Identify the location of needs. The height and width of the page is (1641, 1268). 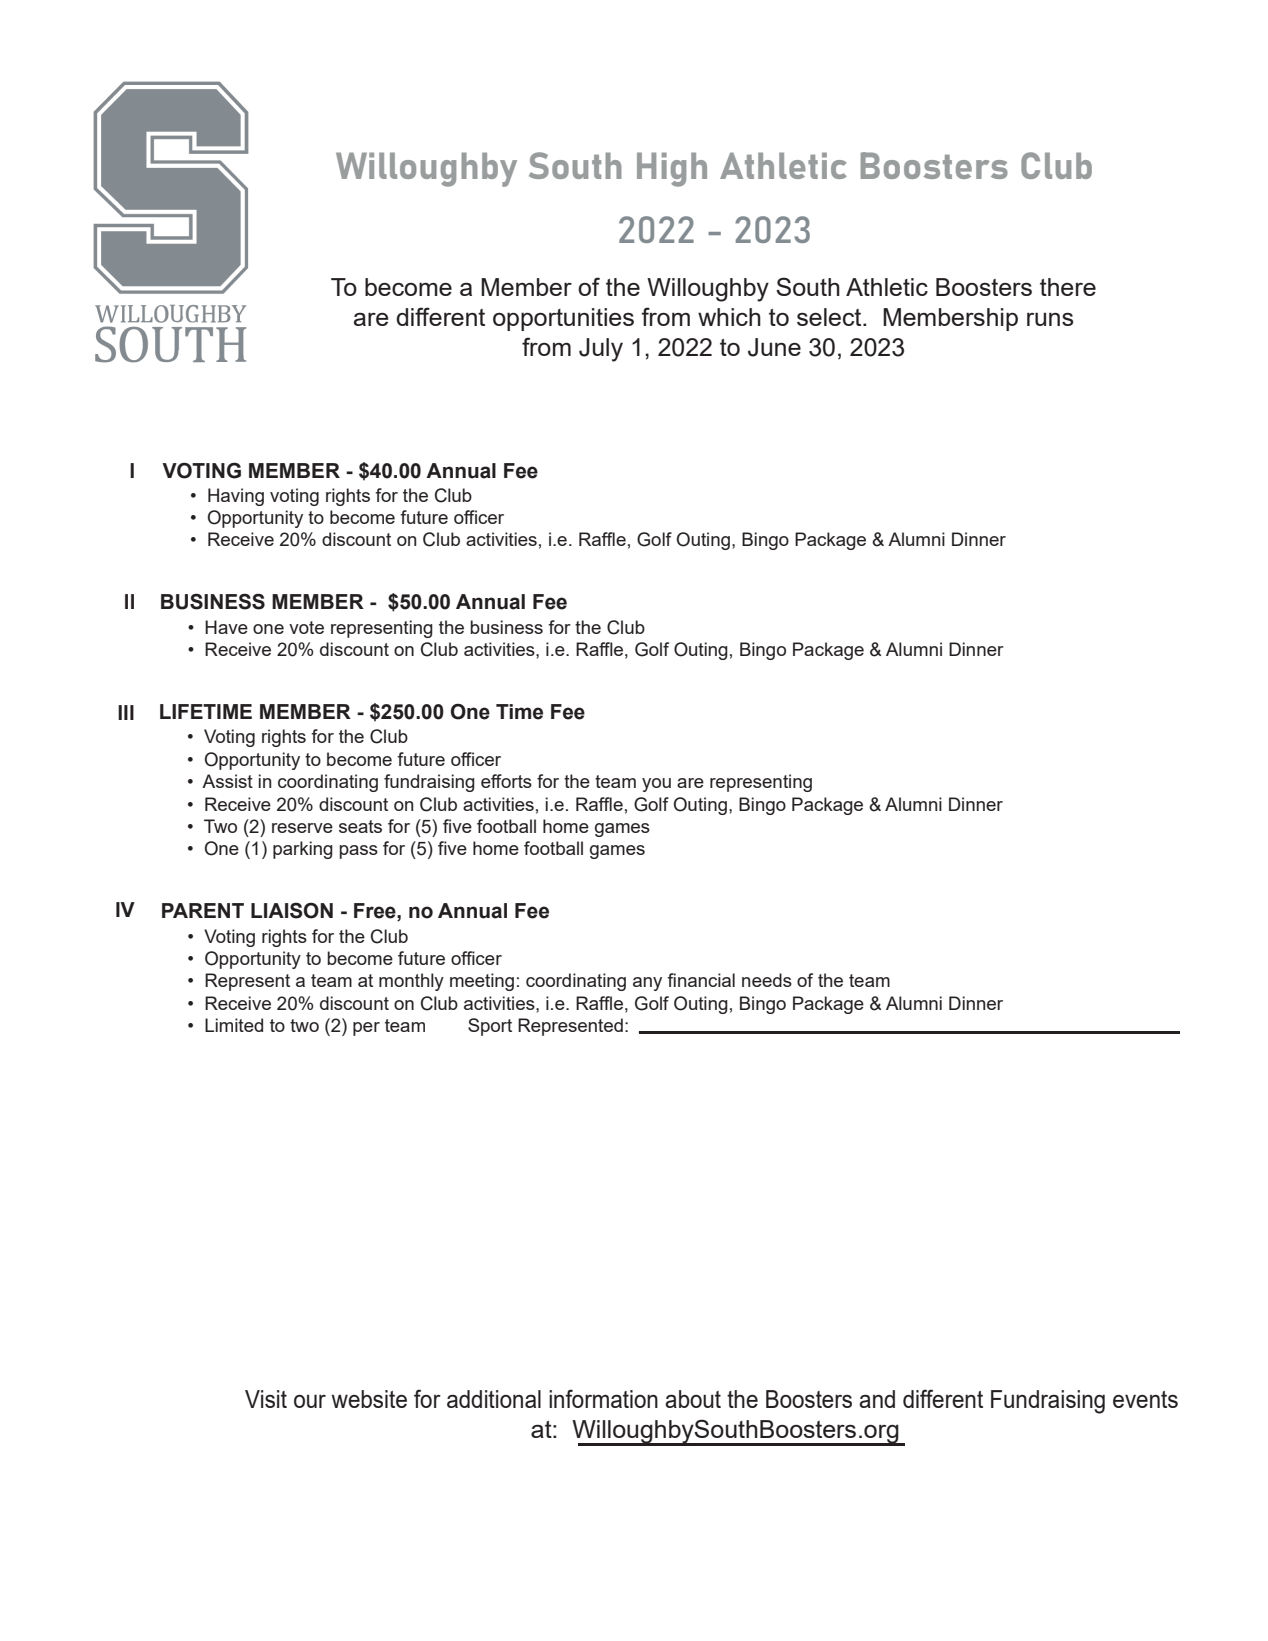
(767, 980).
